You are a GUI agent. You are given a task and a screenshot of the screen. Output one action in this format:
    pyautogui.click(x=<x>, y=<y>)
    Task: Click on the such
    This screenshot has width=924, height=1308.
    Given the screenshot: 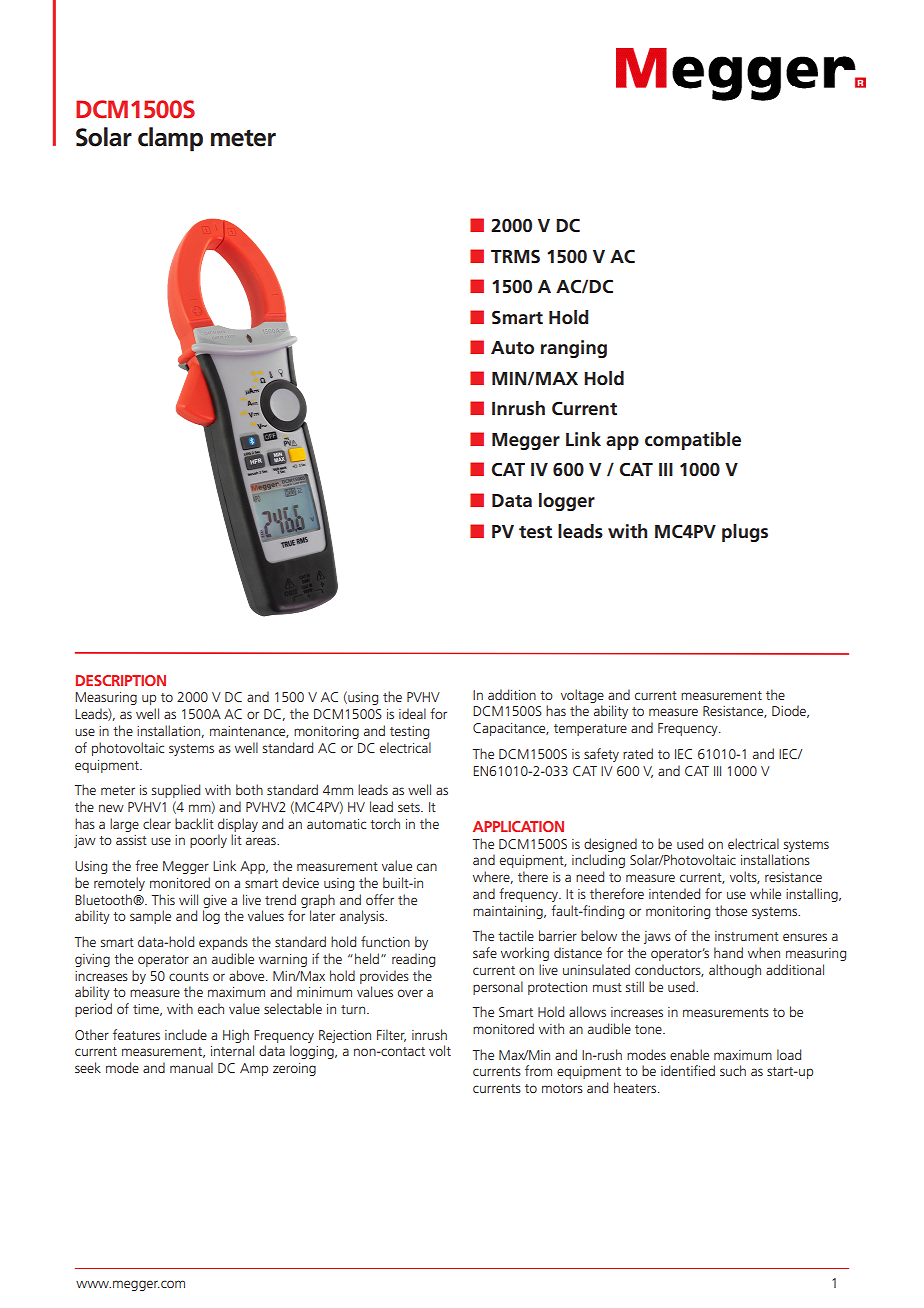 What is the action you would take?
    pyautogui.click(x=733, y=1070)
